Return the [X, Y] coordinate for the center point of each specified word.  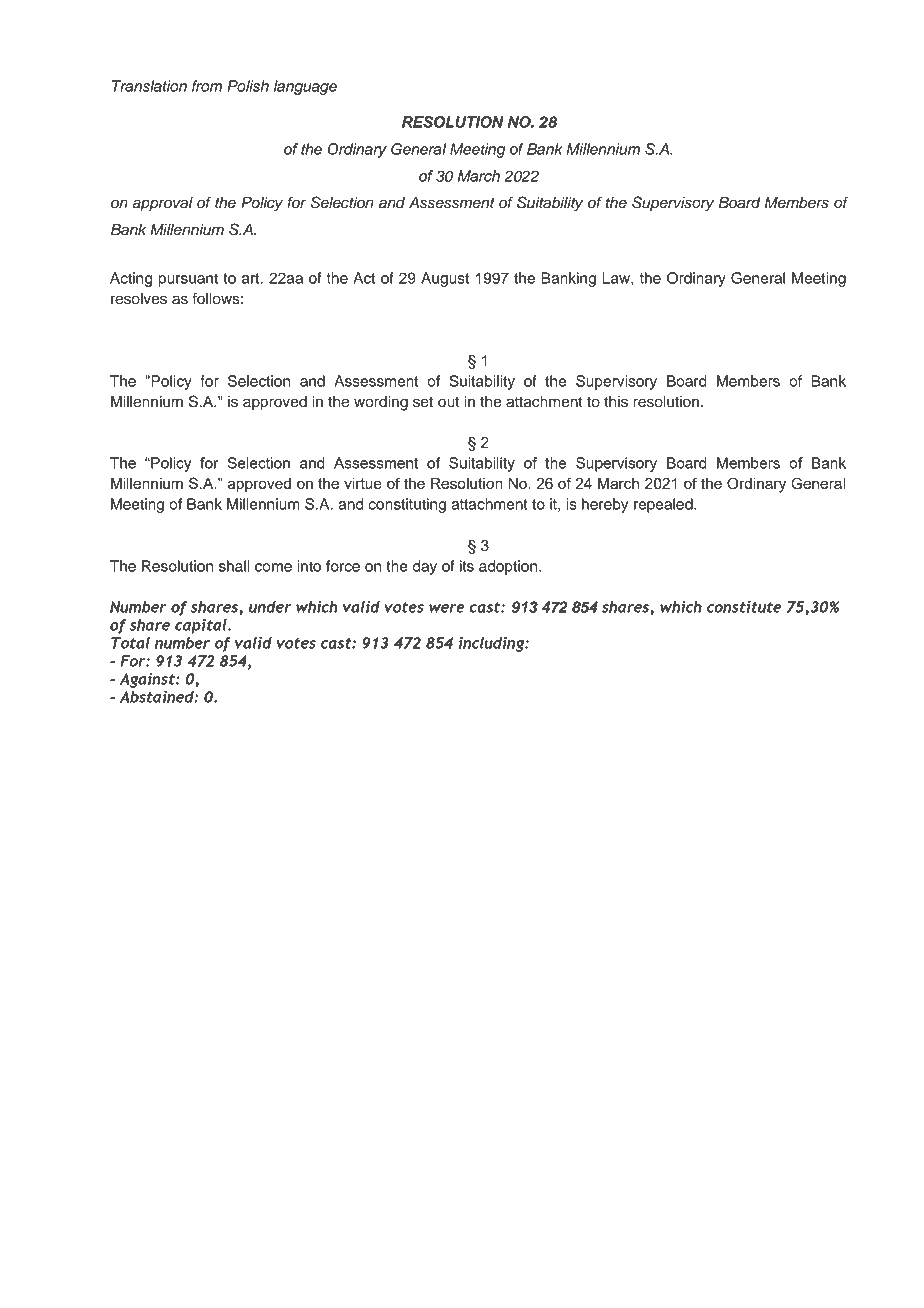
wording [381, 403]
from [207, 86]
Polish [248, 86]
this [616, 402]
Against [148, 680]
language [305, 87]
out [448, 402]
